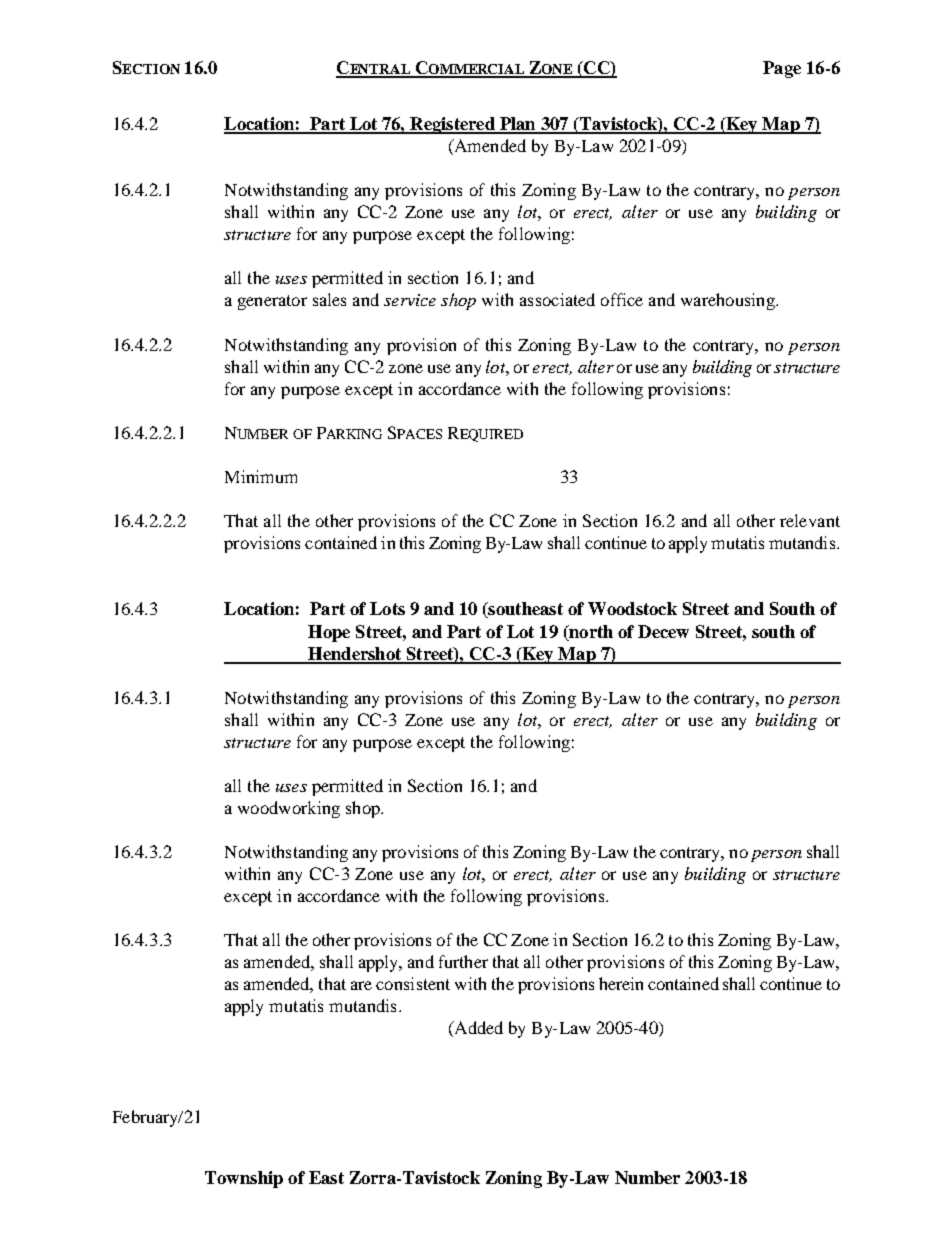 The image size is (952, 1233). Describe the element at coordinates (477, 1029) in the page. I see `Added` at that location.
